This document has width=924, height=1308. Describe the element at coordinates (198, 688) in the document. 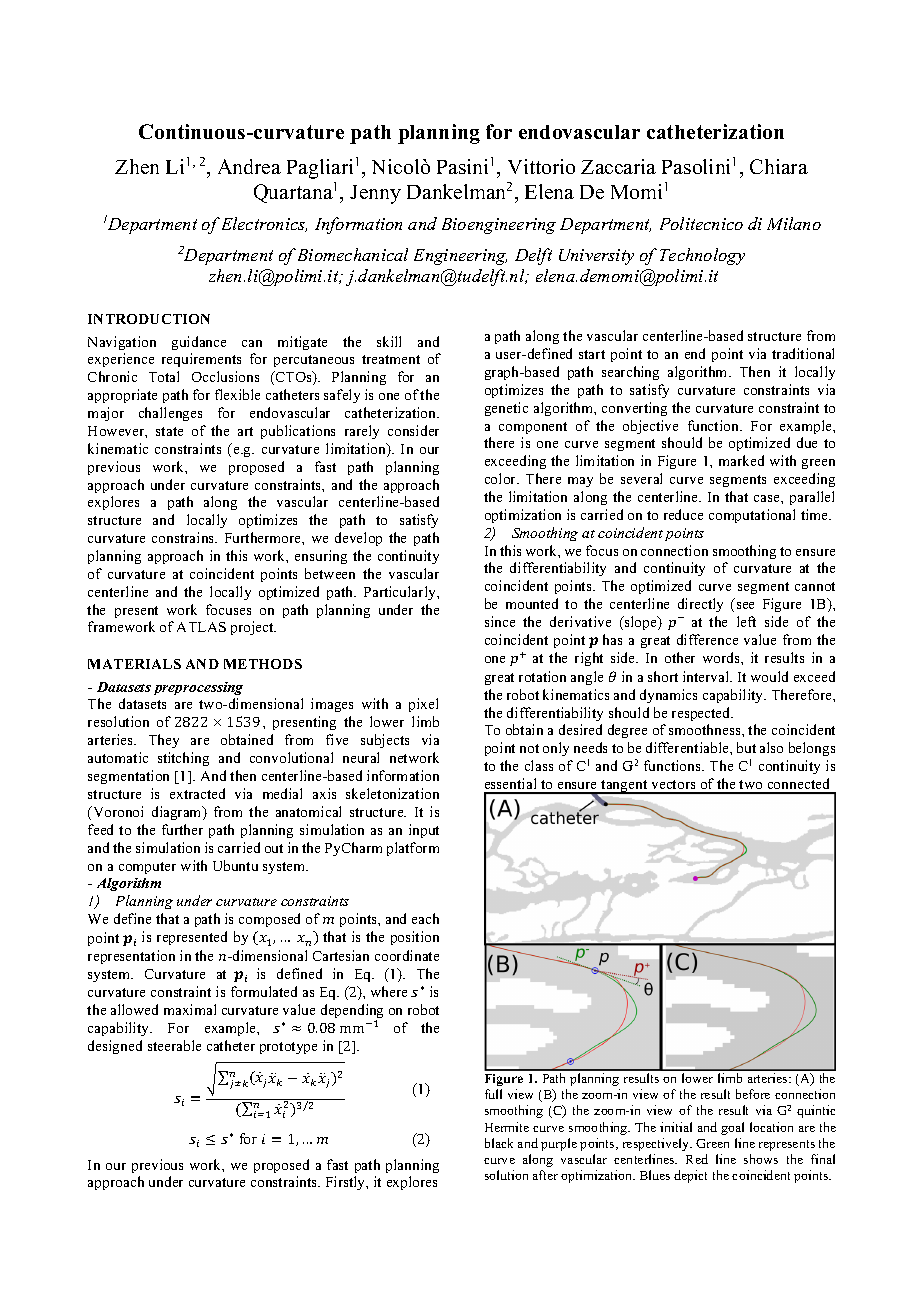

I see `preprocessing` at that location.
